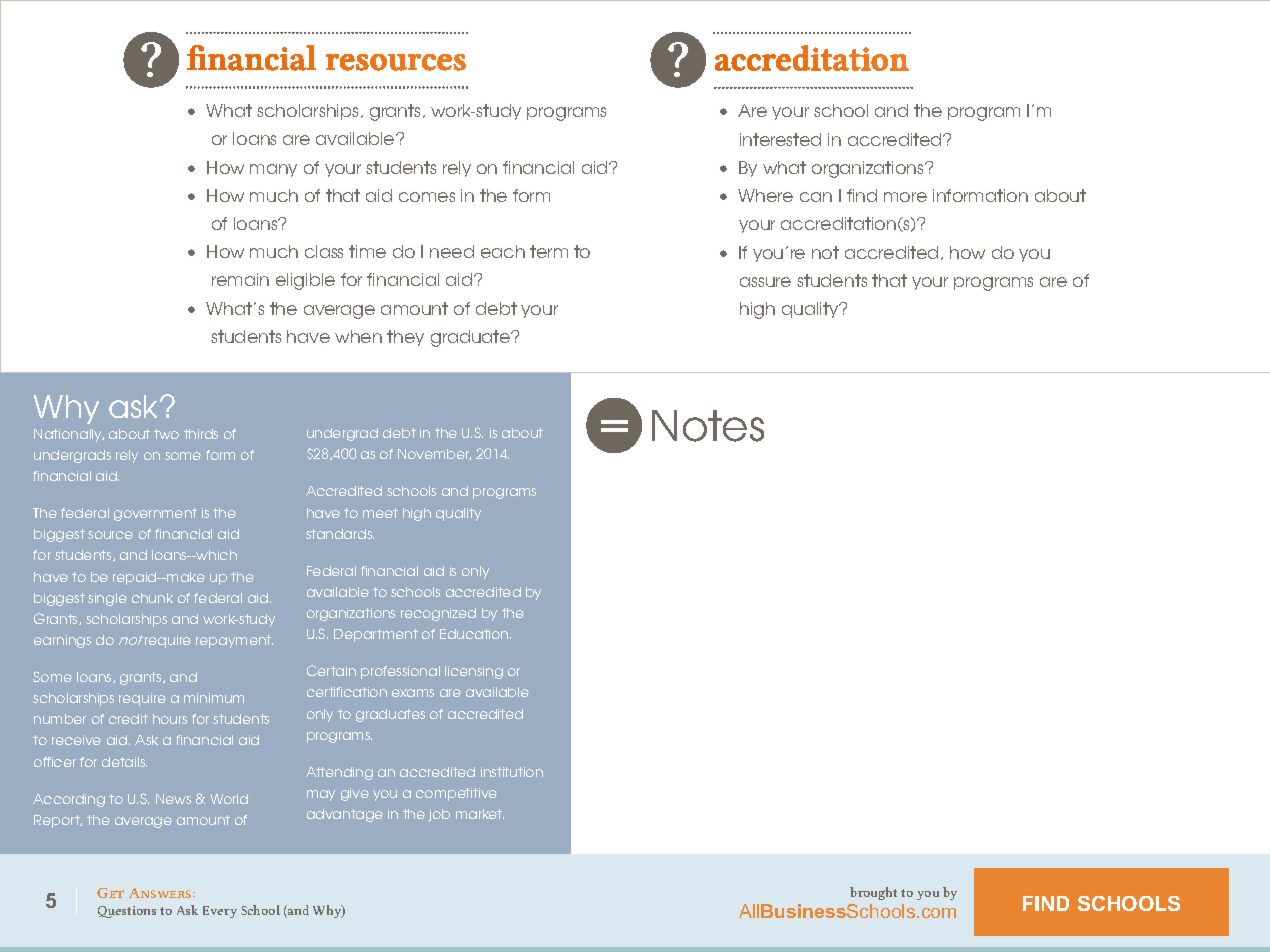 This image has height=952, width=1270. What do you see at coordinates (475, 634) in the image?
I see `Education` at bounding box center [475, 634].
